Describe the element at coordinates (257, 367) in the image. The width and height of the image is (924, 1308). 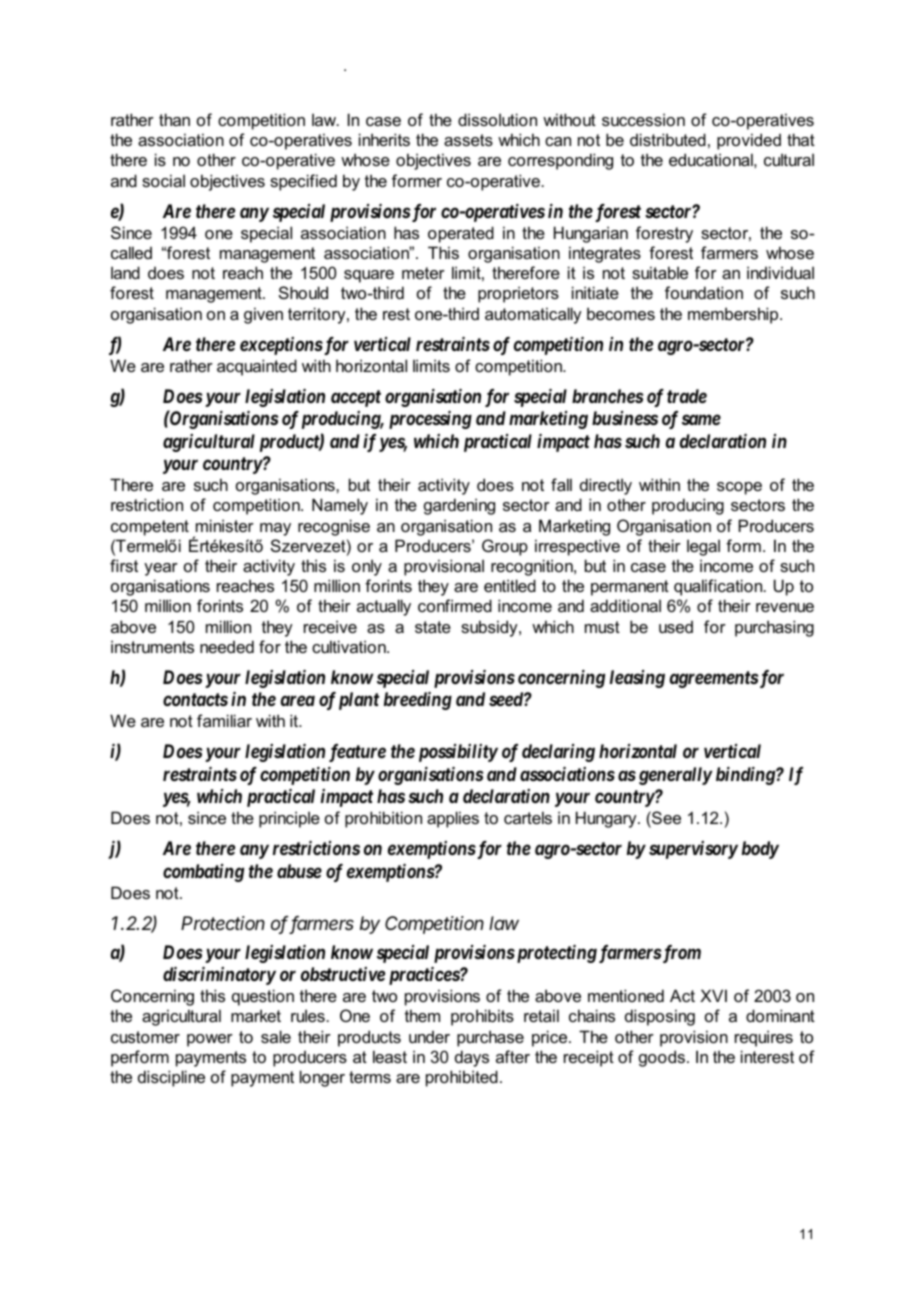
I see `acquainted` at that location.
